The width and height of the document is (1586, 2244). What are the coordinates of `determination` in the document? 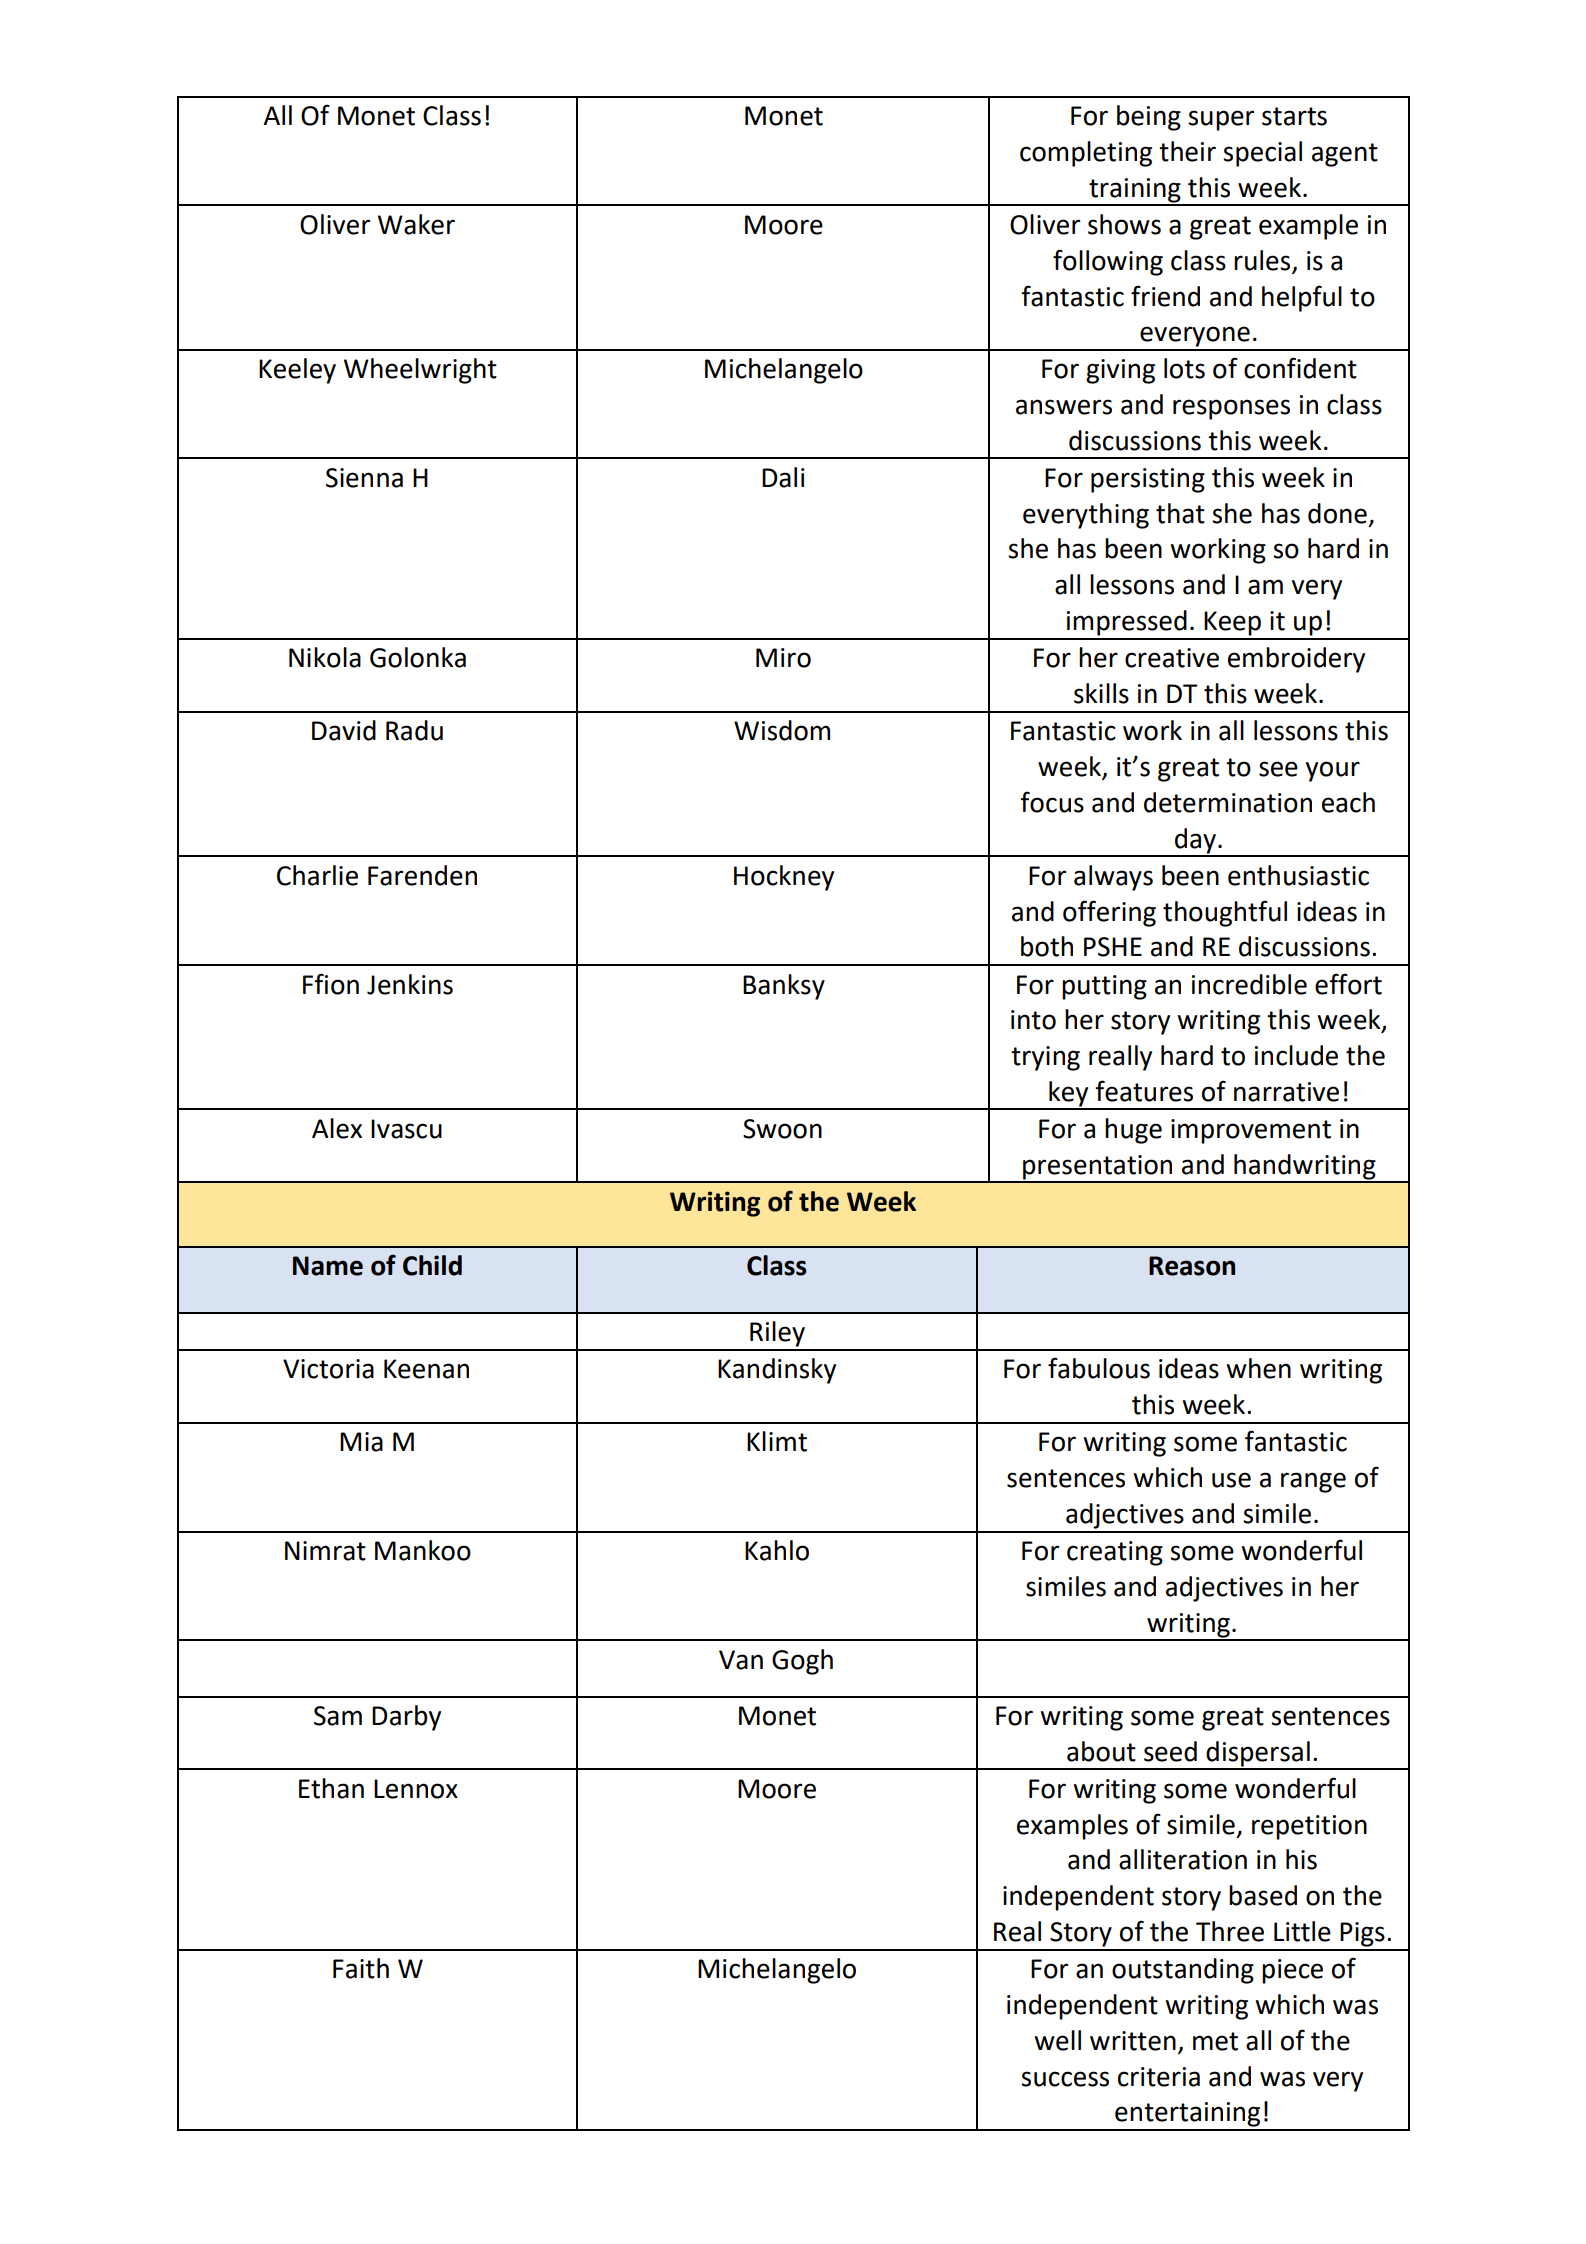 It's located at (1228, 802).
